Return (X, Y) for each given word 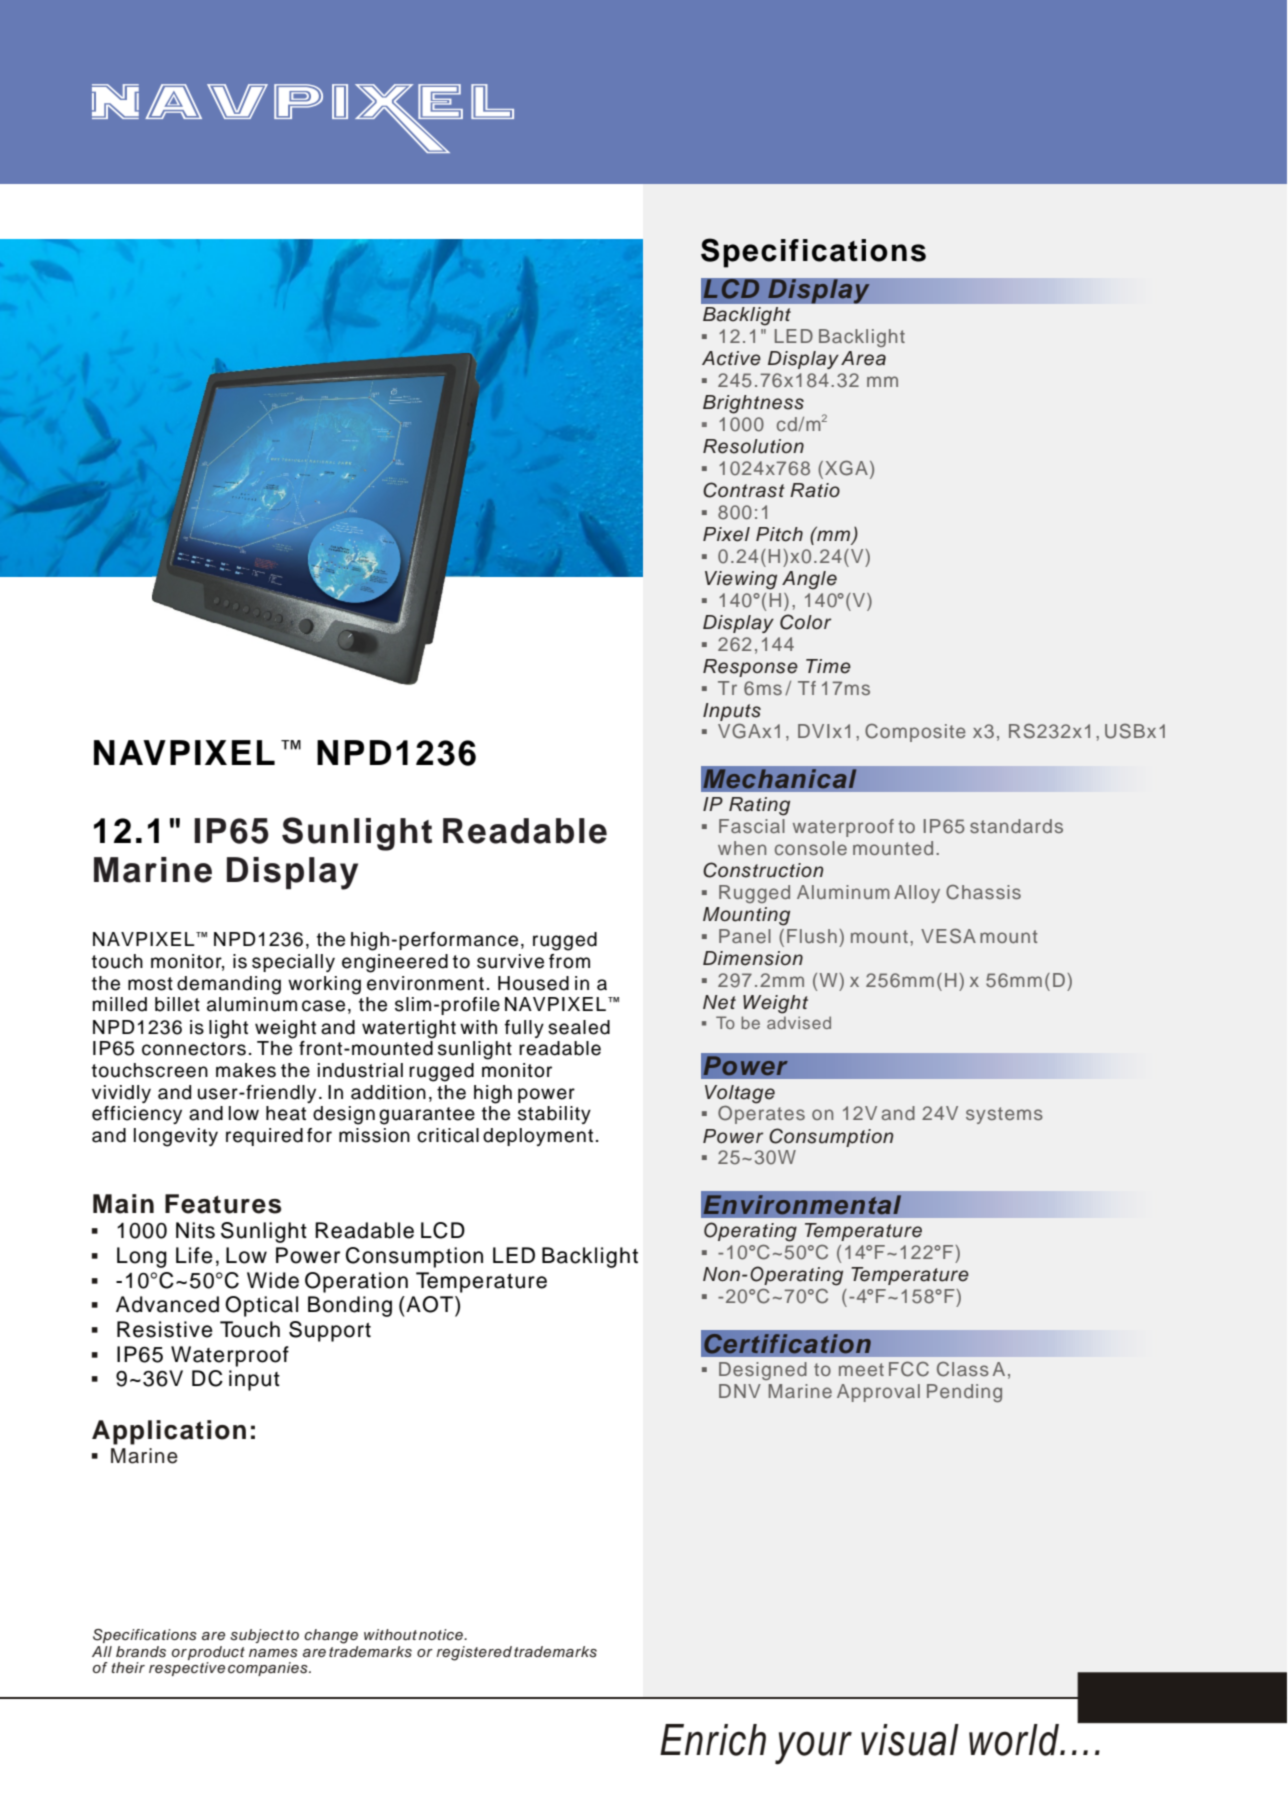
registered (474, 1653)
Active (731, 358)
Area (863, 358)
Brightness (753, 404)
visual (910, 1740)
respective (187, 1669)
